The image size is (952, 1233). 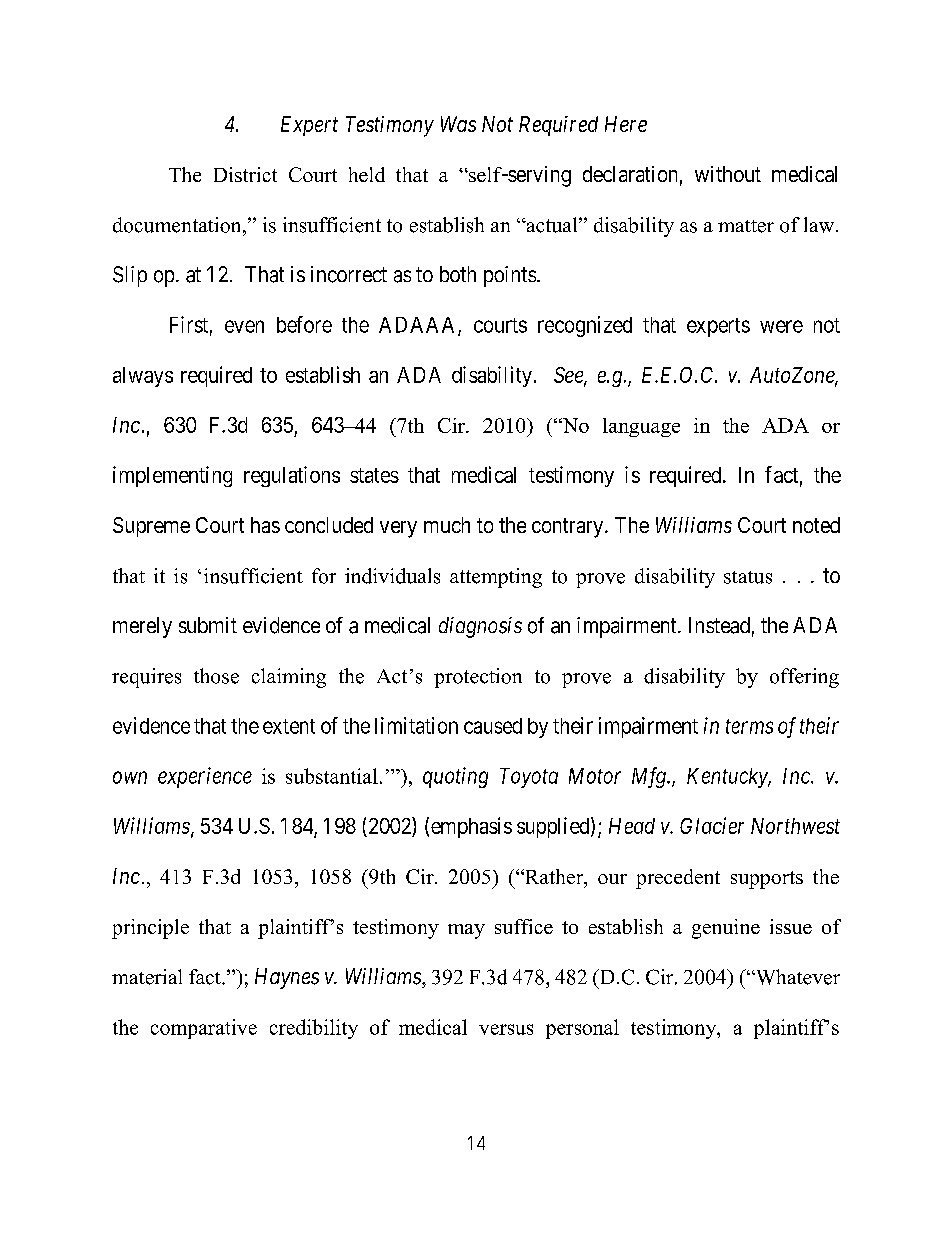 What do you see at coordinates (458, 124) in the page?
I see `Was` at bounding box center [458, 124].
